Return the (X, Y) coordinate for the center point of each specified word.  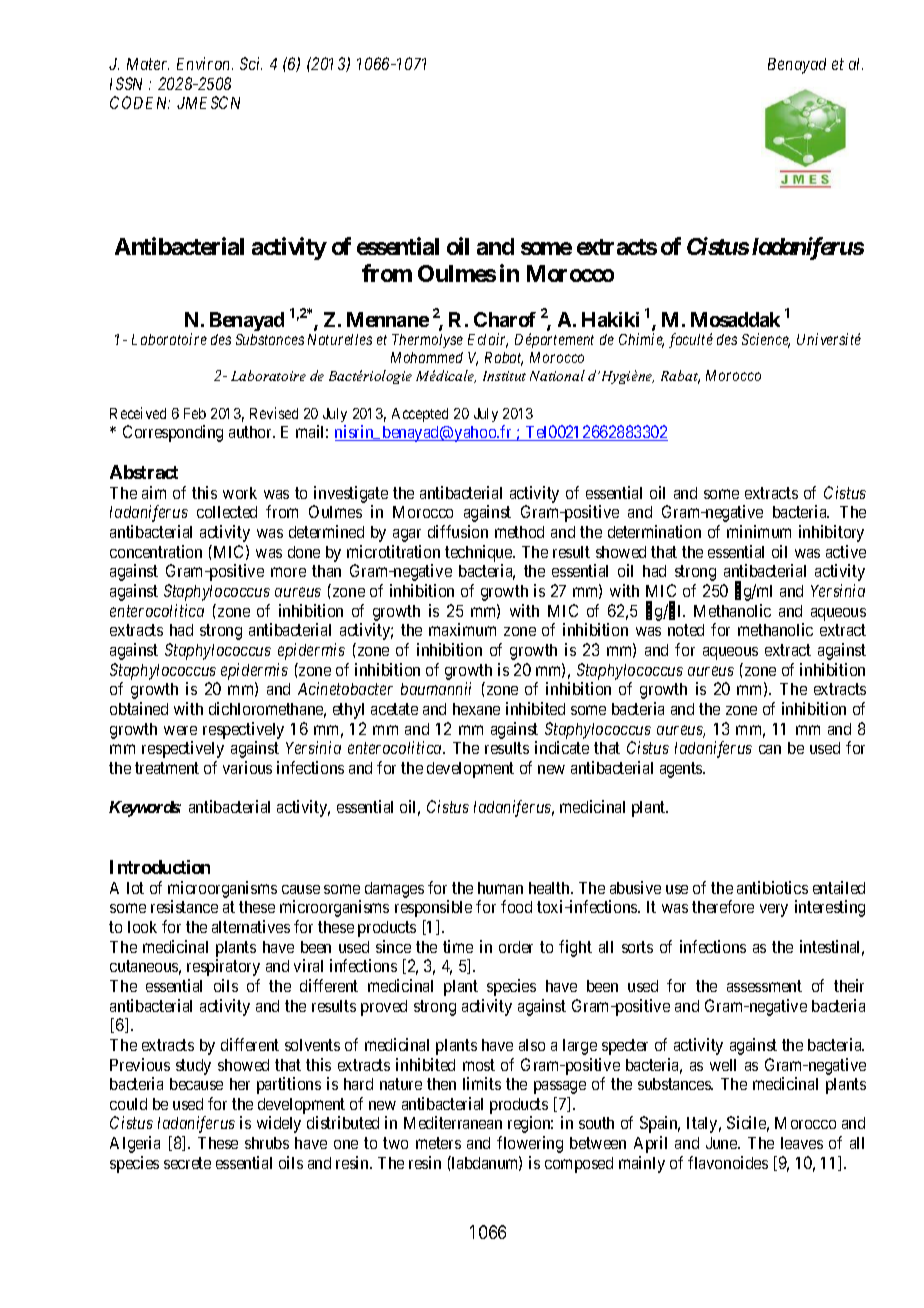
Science (766, 340)
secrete (187, 1163)
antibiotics (772, 887)
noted (686, 630)
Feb (195, 413)
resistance (184, 906)
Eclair (488, 340)
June (722, 1143)
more (288, 572)
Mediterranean (453, 1122)
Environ (205, 63)
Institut (504, 376)
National (557, 375)
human (500, 888)
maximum (462, 629)
